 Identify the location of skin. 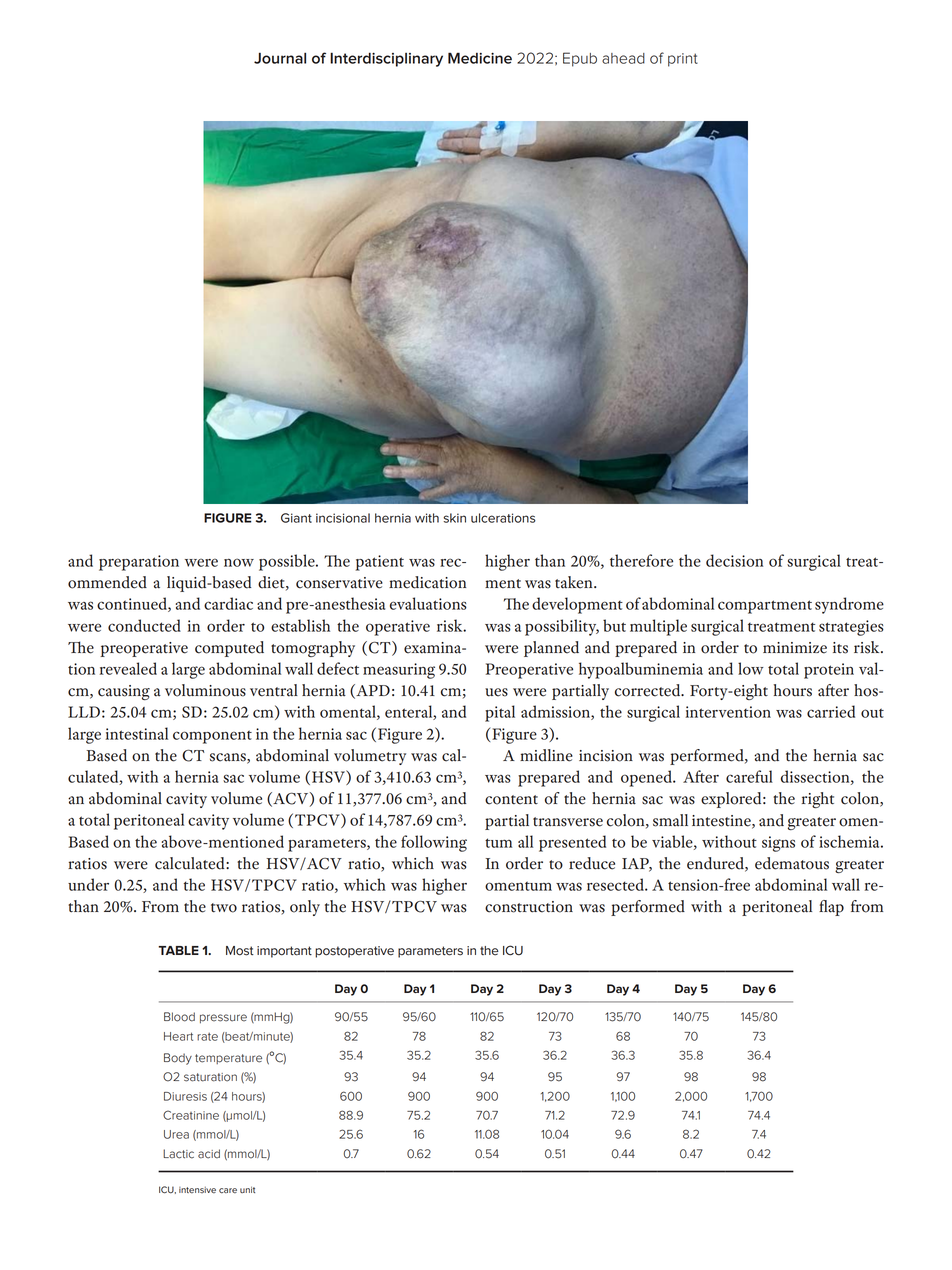
(454, 518).
